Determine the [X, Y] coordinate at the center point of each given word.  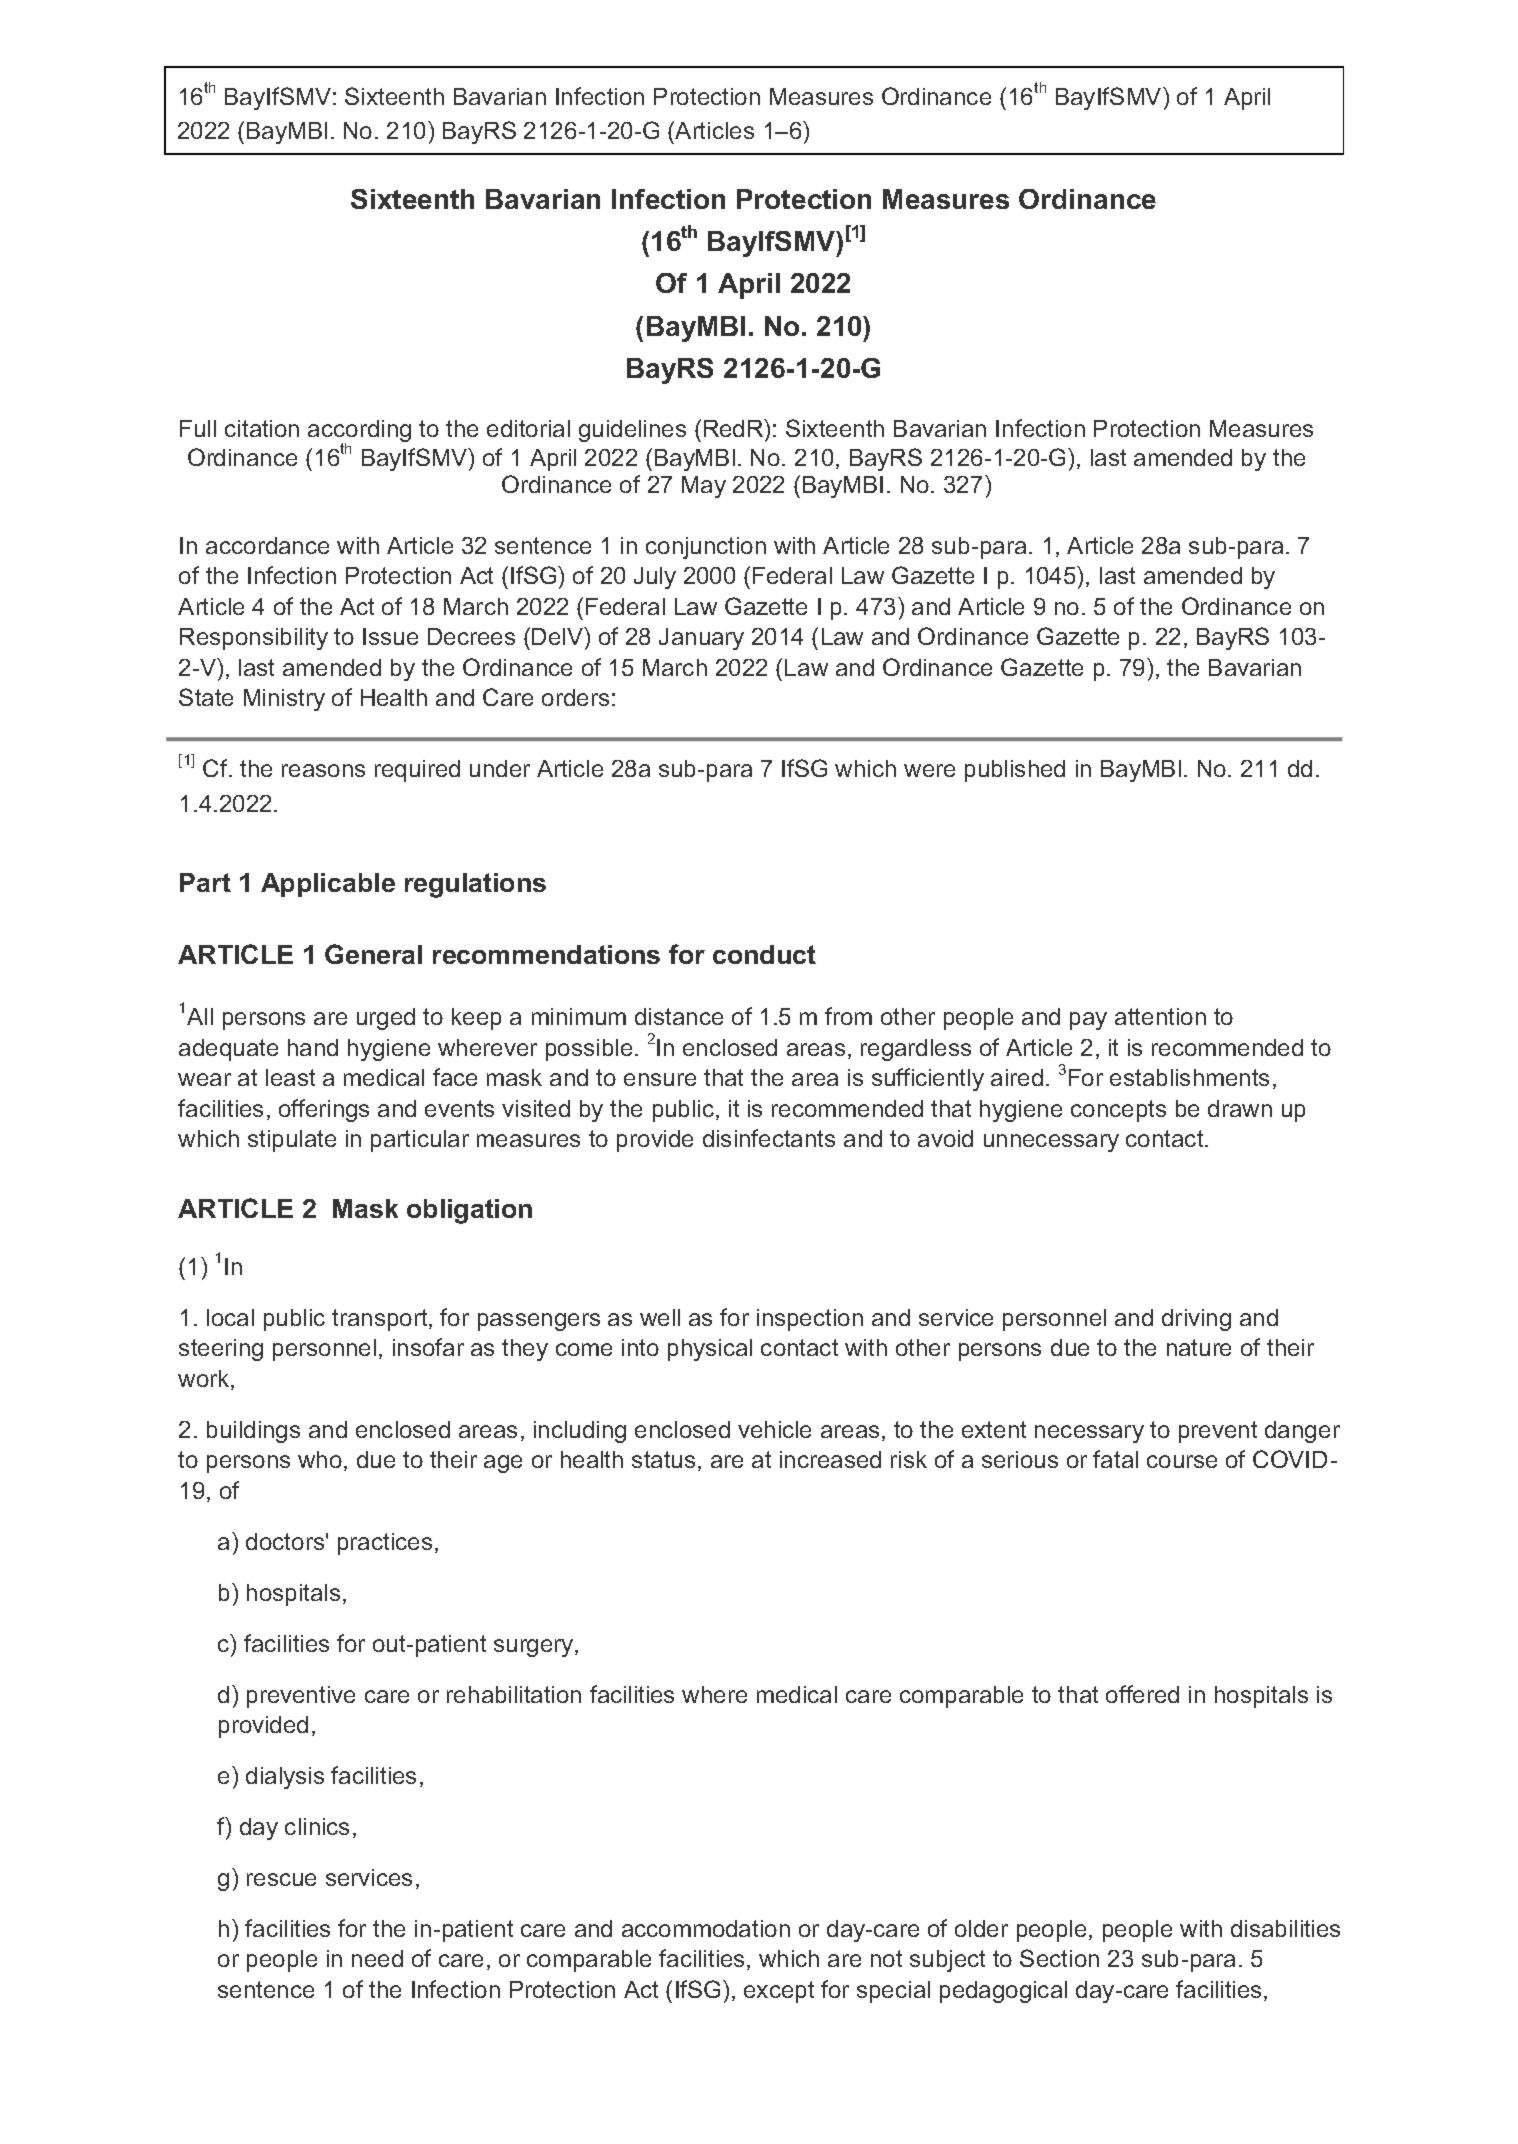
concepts [1118, 1111]
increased [830, 1459]
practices [385, 1544]
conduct [764, 954]
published [1015, 771]
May [704, 487]
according [359, 432]
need [377, 1958]
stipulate [292, 1141]
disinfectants [769, 1138]
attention [1160, 1016]
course [1182, 1461]
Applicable [328, 885]
